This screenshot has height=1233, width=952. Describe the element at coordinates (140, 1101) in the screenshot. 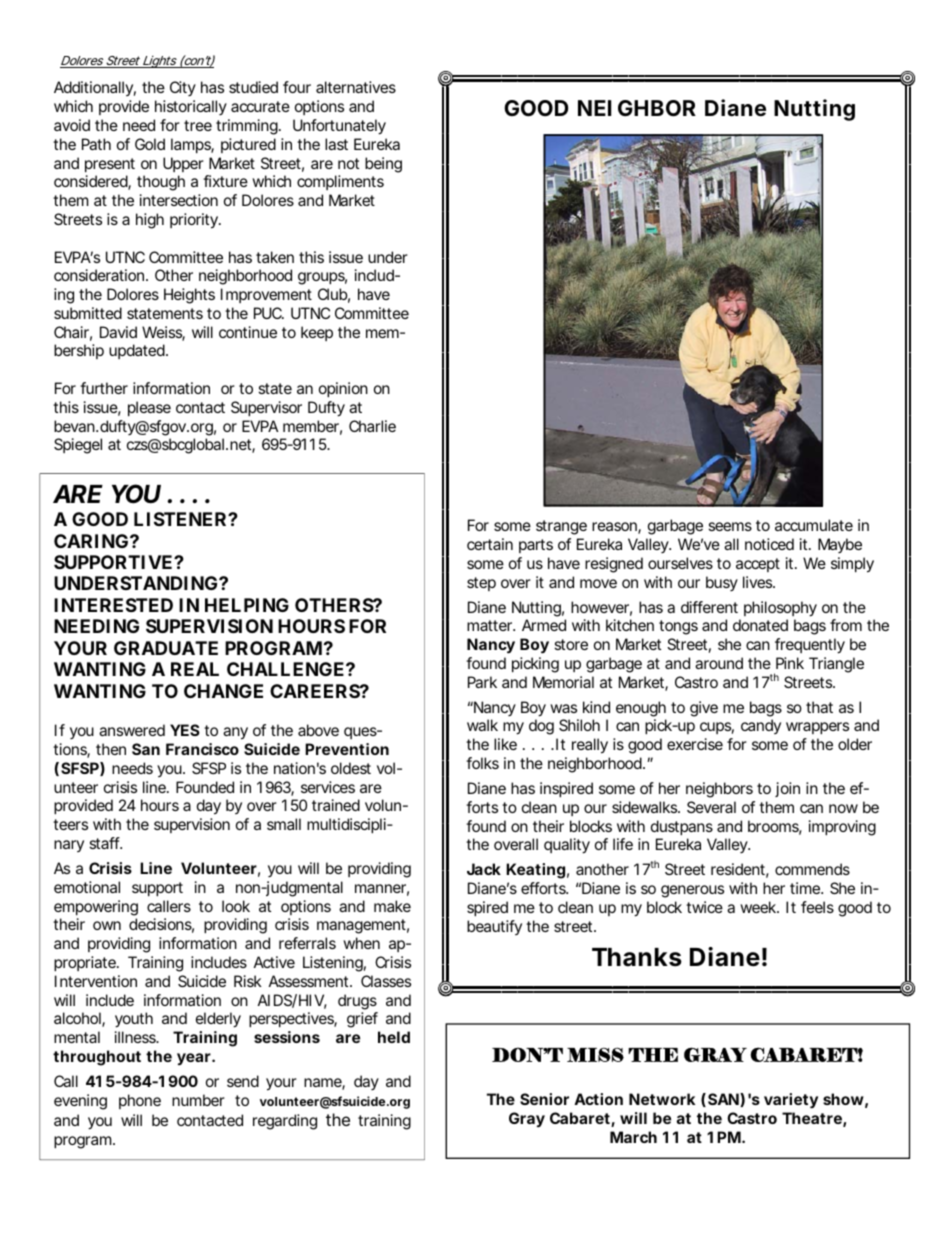

I see `phone` at that location.
